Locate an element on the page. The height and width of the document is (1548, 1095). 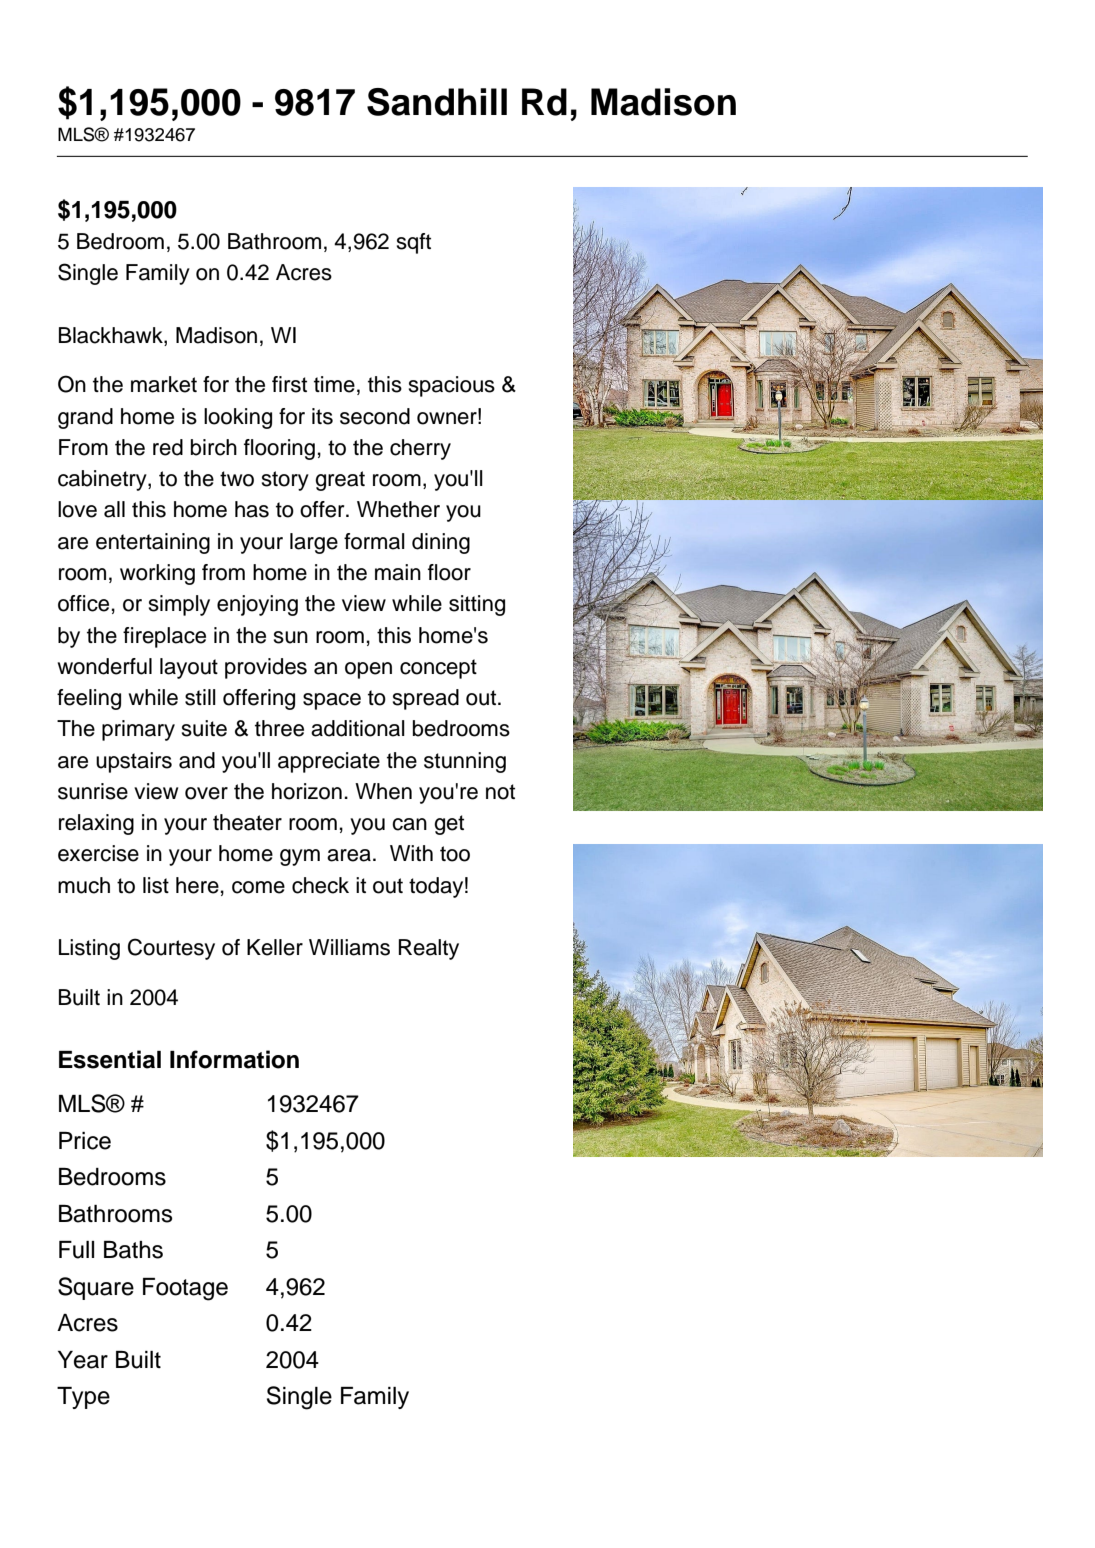
Blackhawk is located at coordinates (112, 336).
